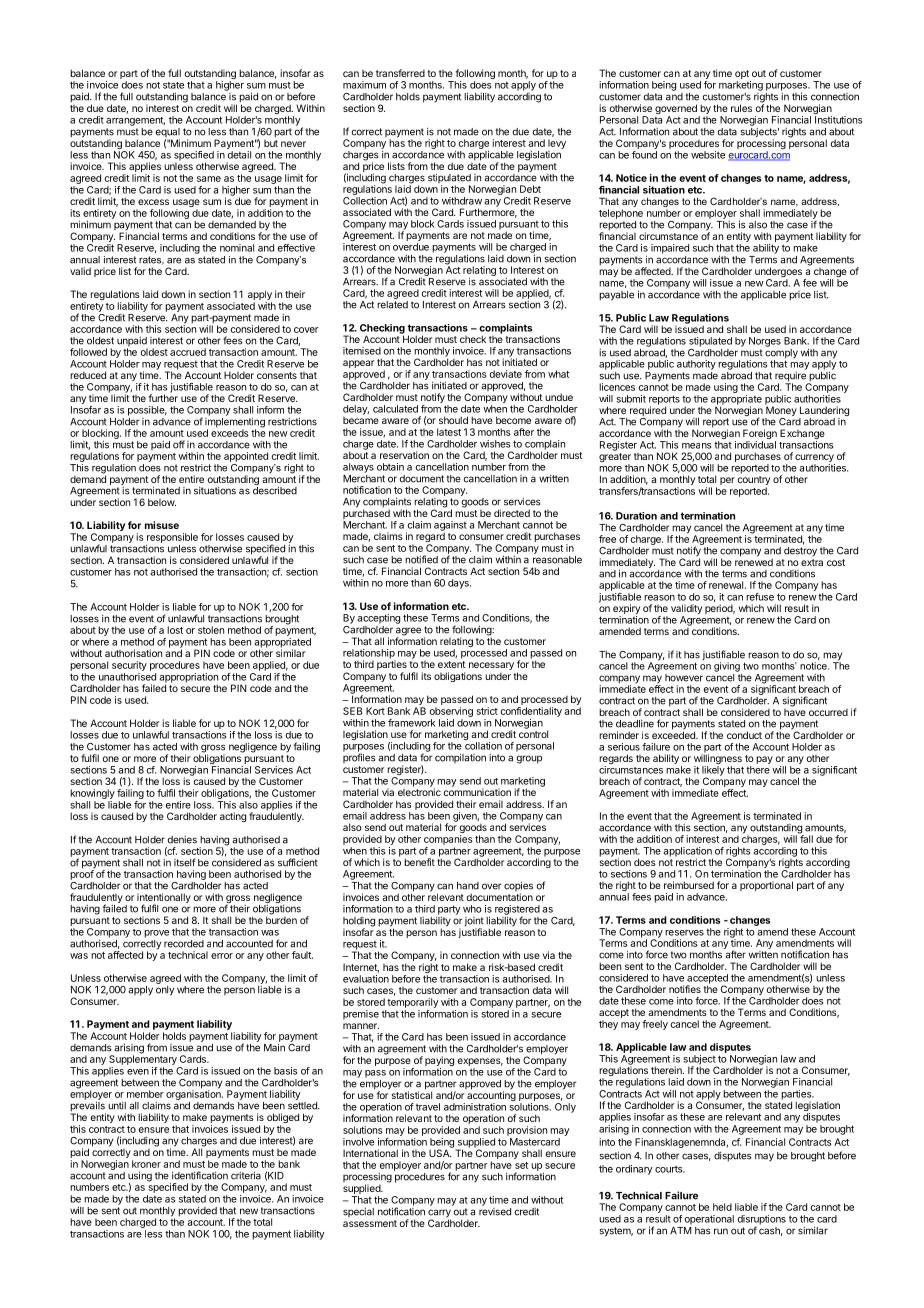 The image size is (924, 1308). What do you see at coordinates (182, 840) in the document?
I see `denies` at bounding box center [182, 840].
